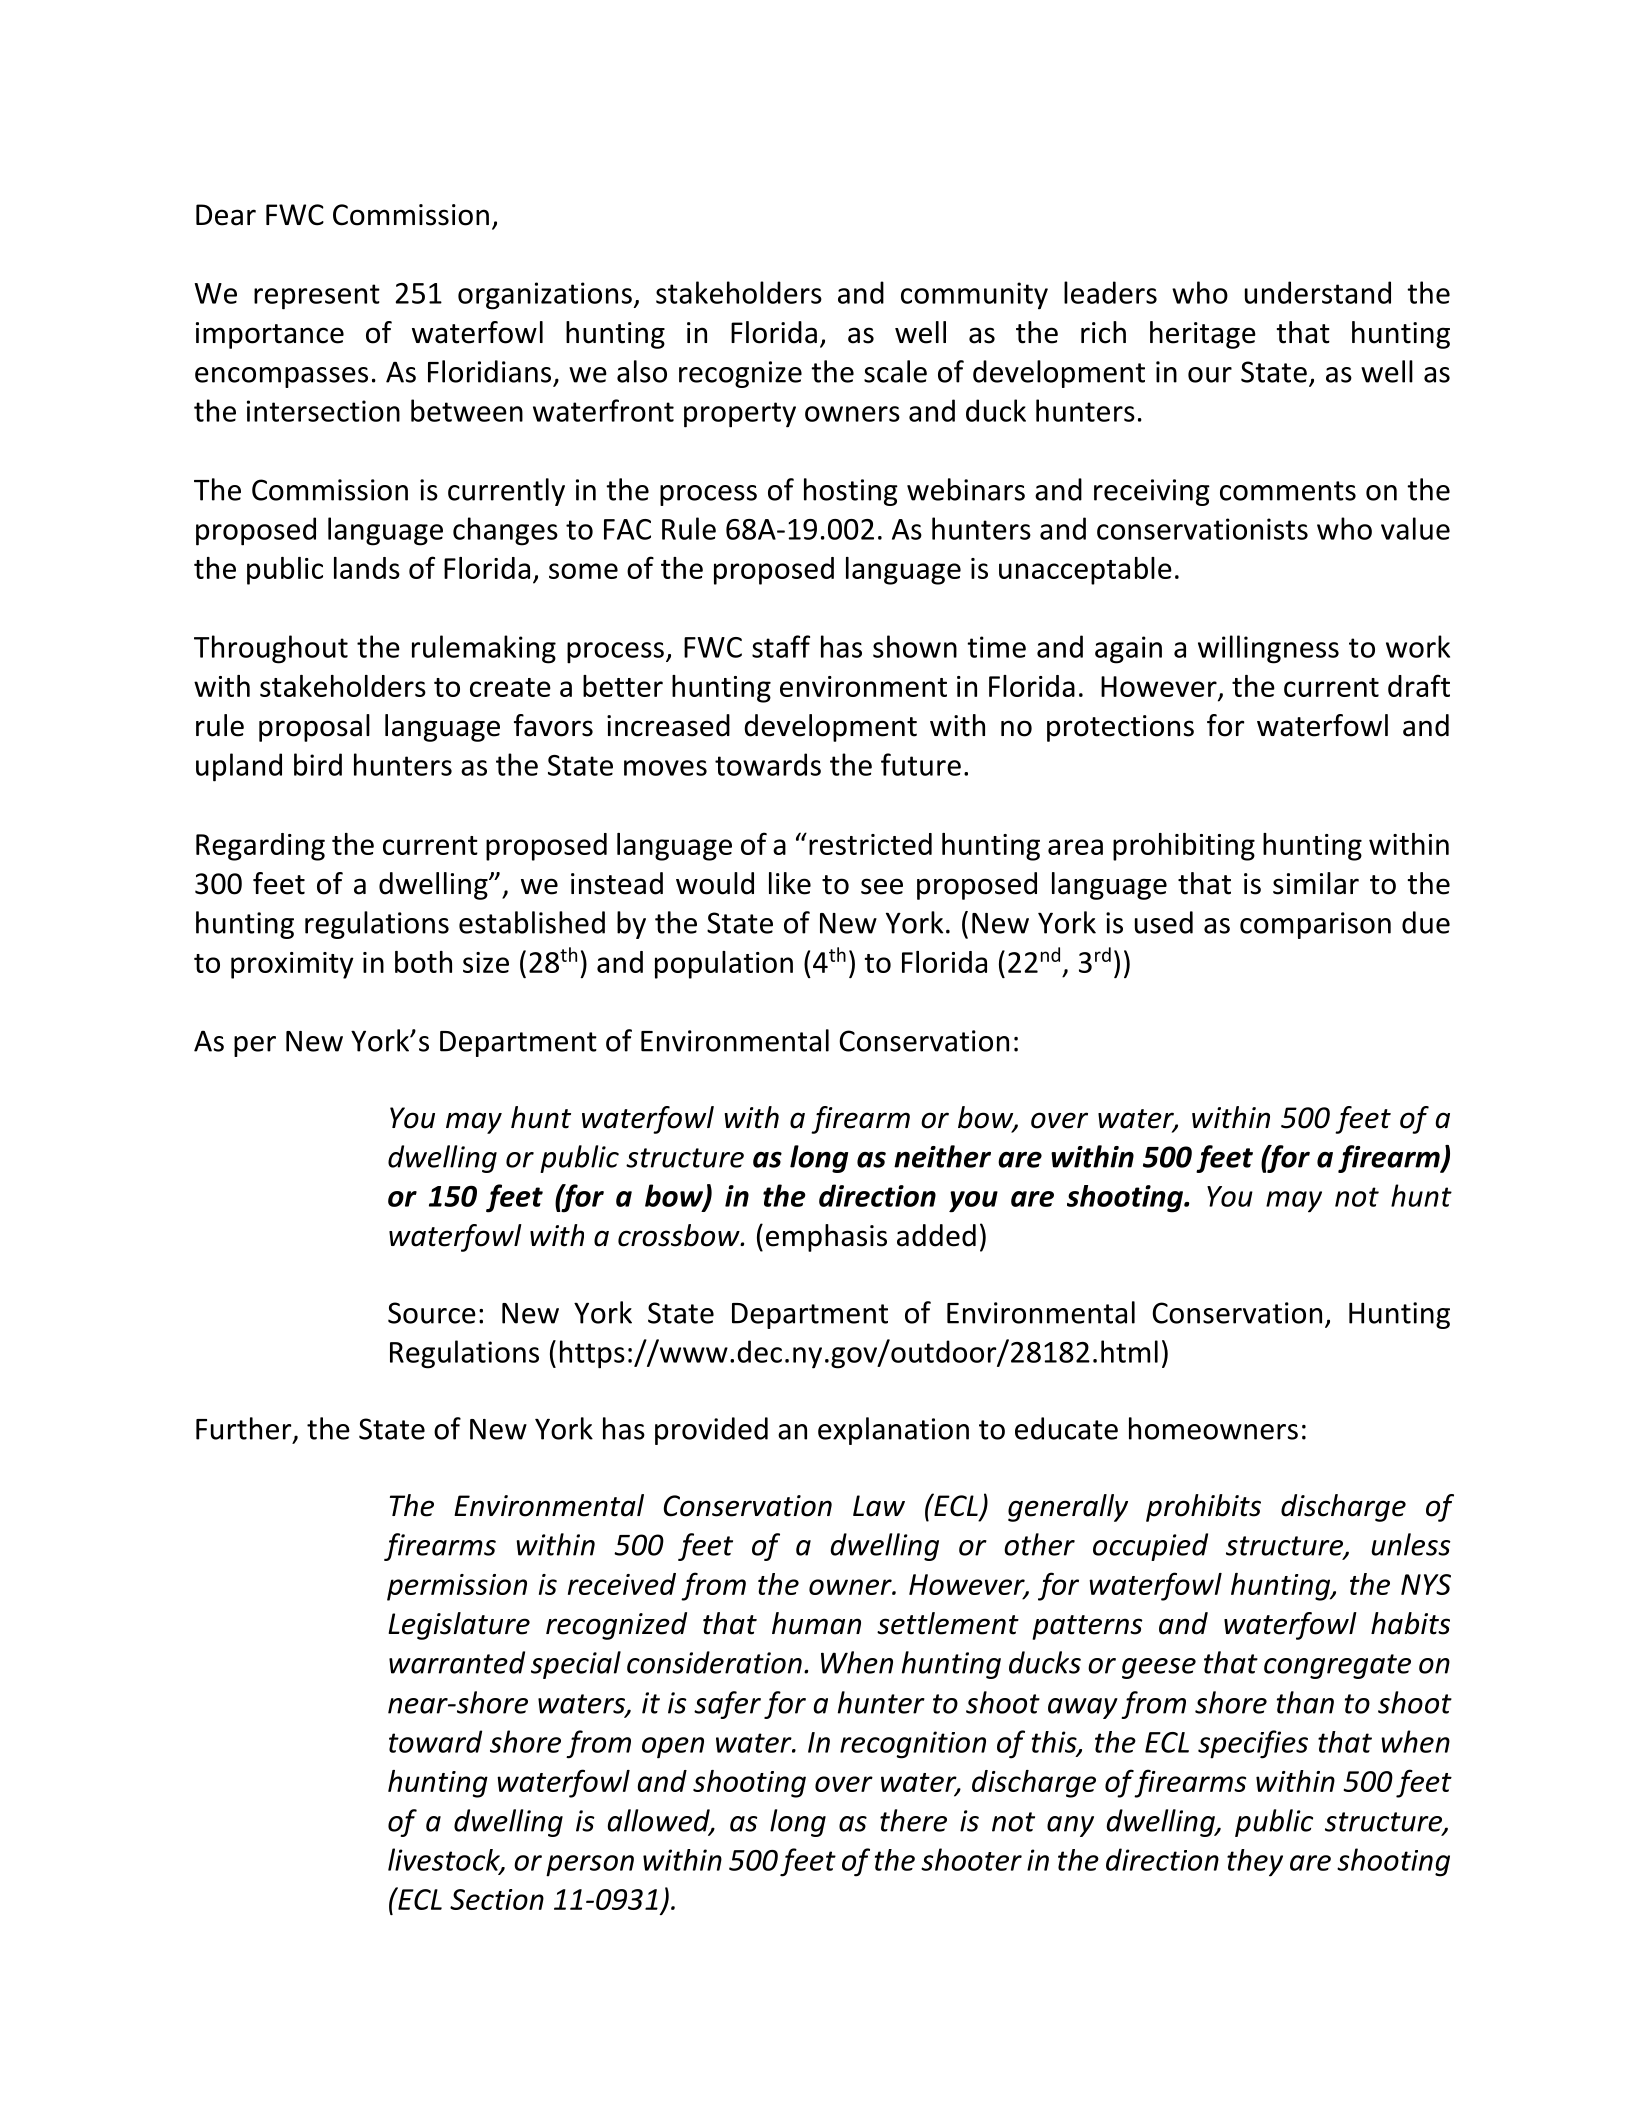 Image resolution: width=1644 pixels, height=2127 pixels. Describe the element at coordinates (1318, 292) in the screenshot. I see `understand` at that location.
